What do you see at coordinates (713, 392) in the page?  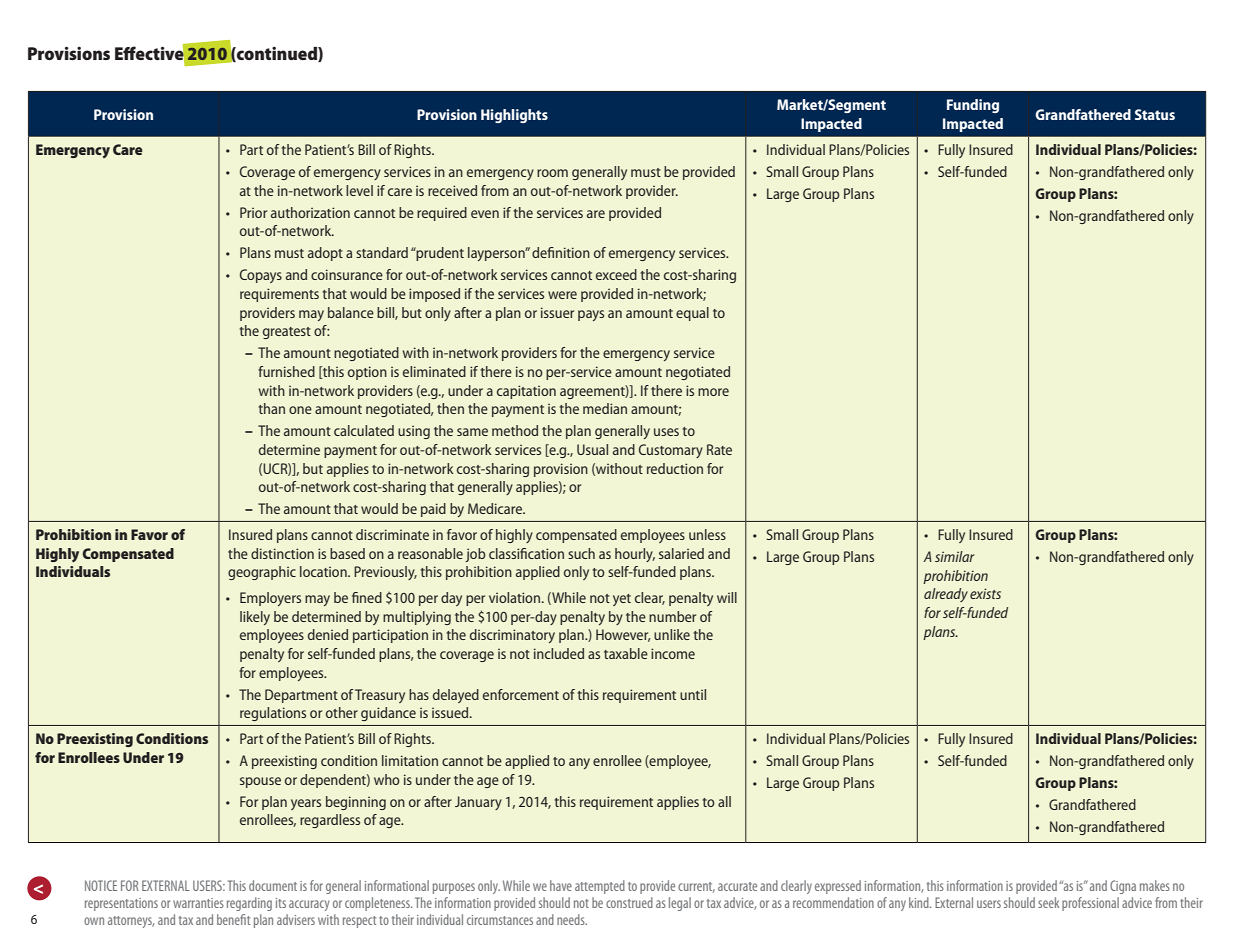 I see `more` at bounding box center [713, 392].
